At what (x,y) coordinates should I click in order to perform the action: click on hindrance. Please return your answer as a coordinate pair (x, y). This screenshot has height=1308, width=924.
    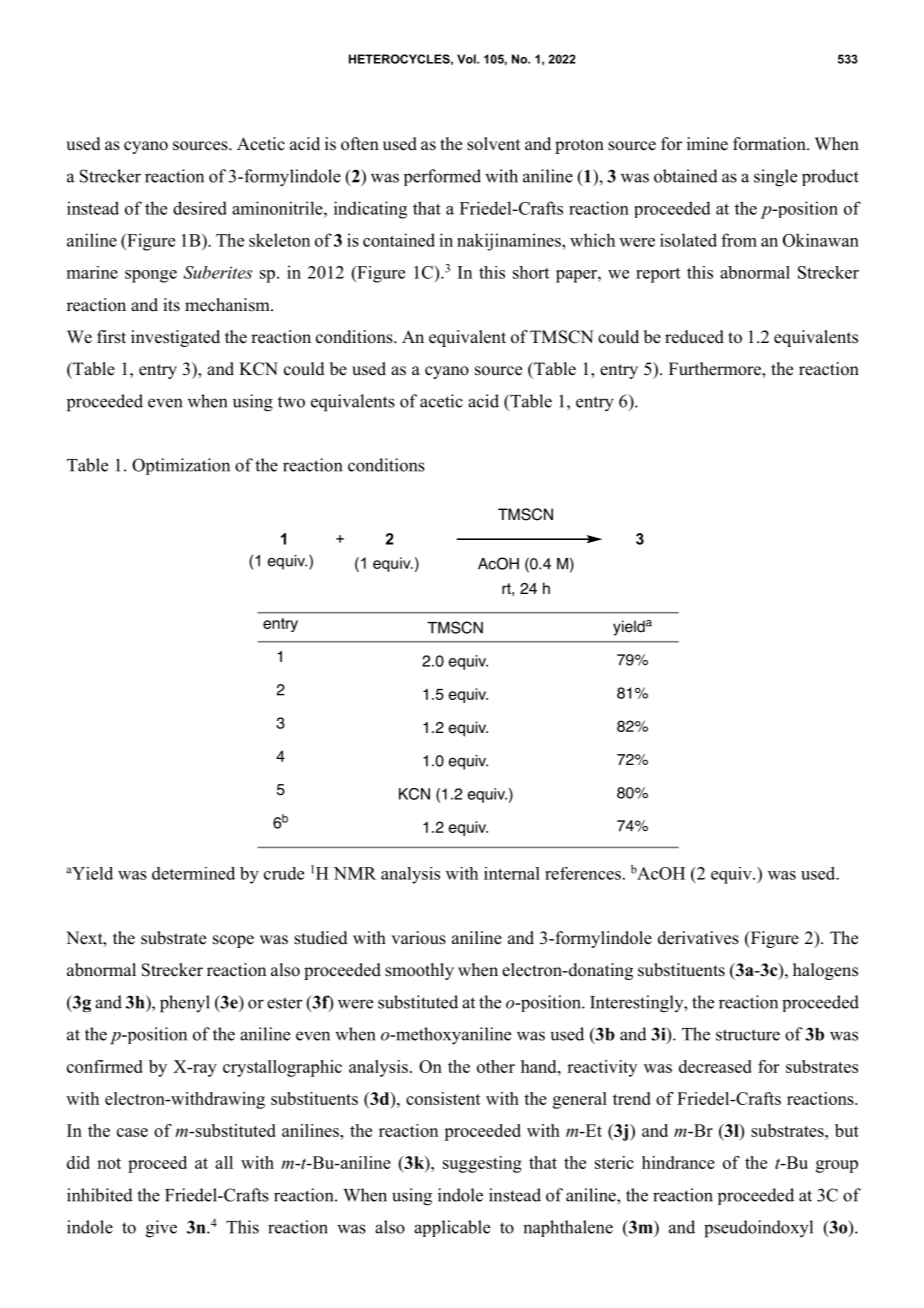
    Looking at the image, I should click on (678, 1162).
